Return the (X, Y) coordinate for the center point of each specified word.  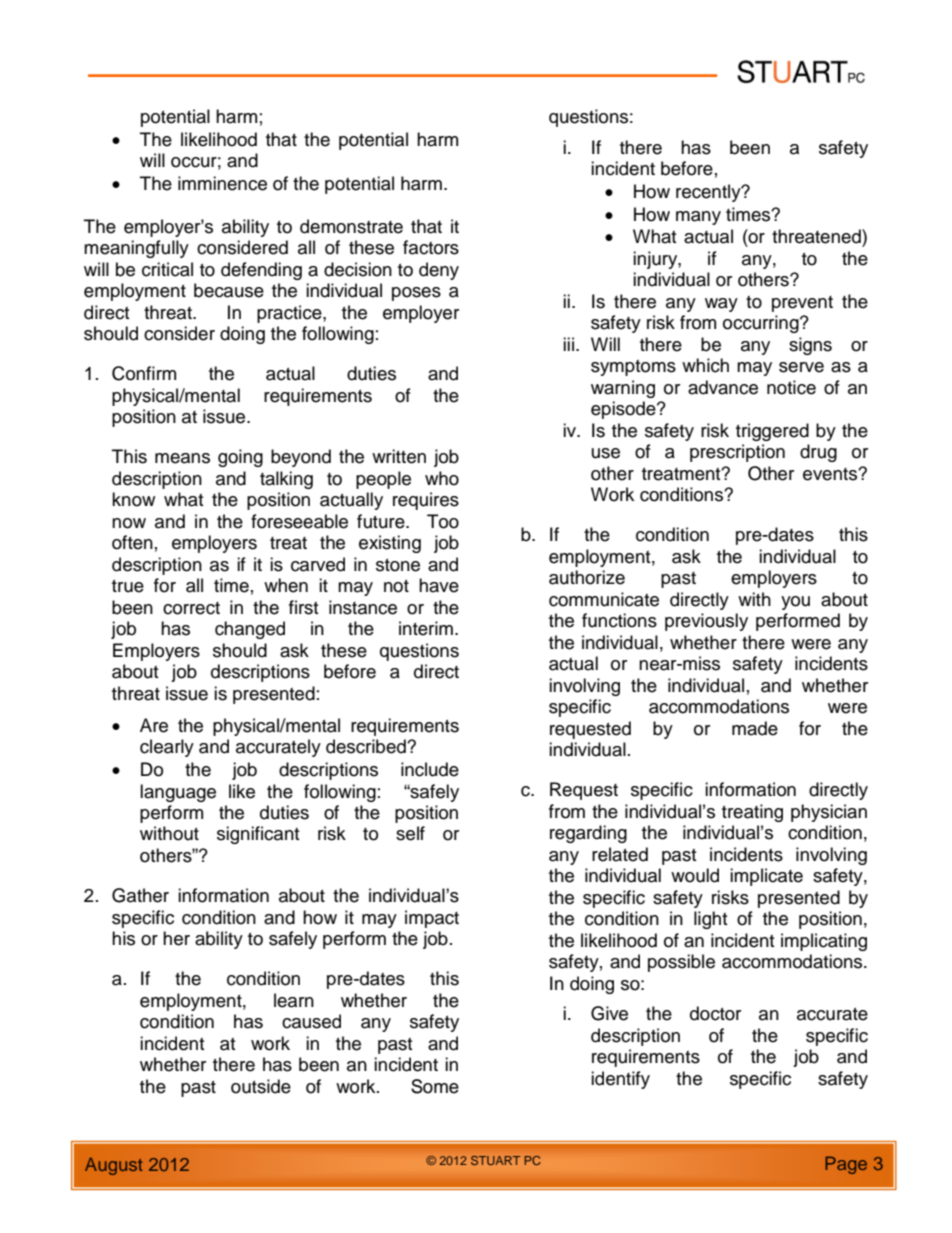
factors (431, 247)
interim (426, 628)
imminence (222, 183)
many (698, 218)
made (755, 728)
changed (250, 630)
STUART (495, 1160)
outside (261, 1086)
